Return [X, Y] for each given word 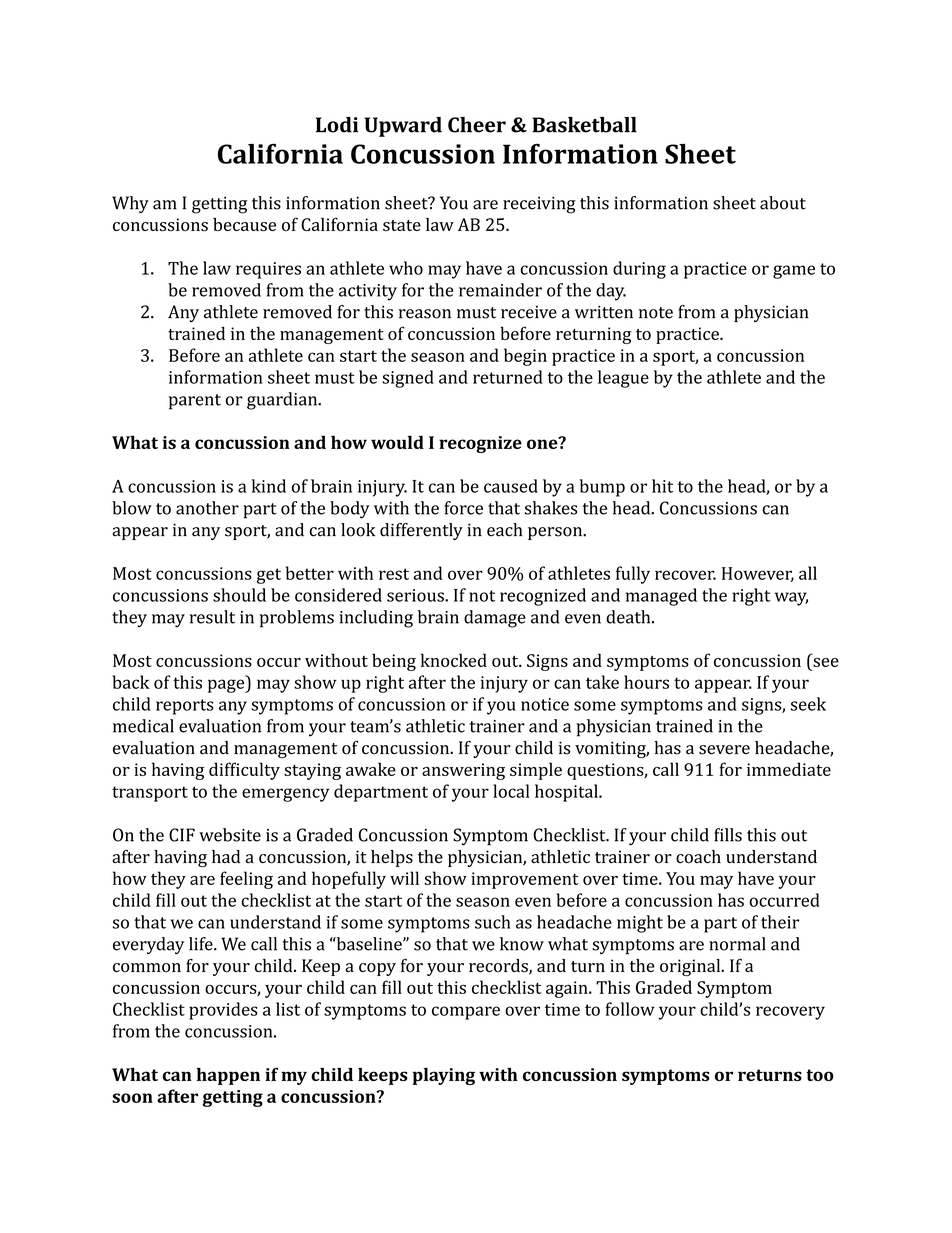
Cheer [477, 125]
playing [443, 1076]
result [212, 617]
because [244, 224]
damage [495, 619]
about [783, 203]
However [758, 574]
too [820, 1075]
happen [228, 1076]
